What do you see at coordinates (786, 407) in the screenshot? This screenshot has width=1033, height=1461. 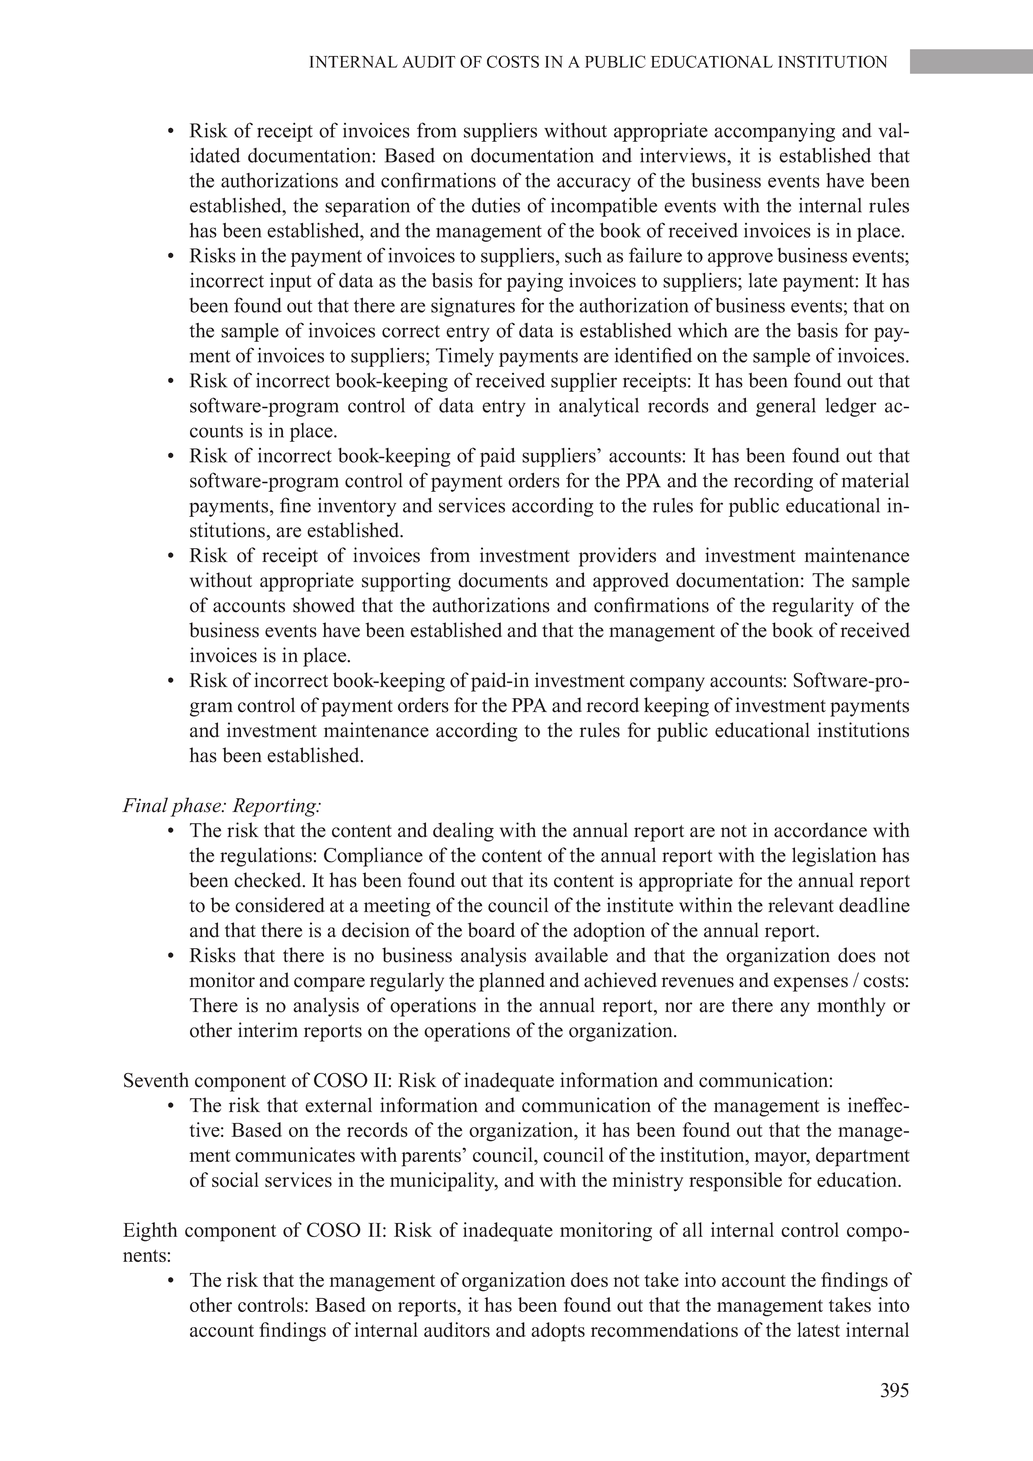 I see `general` at bounding box center [786, 407].
